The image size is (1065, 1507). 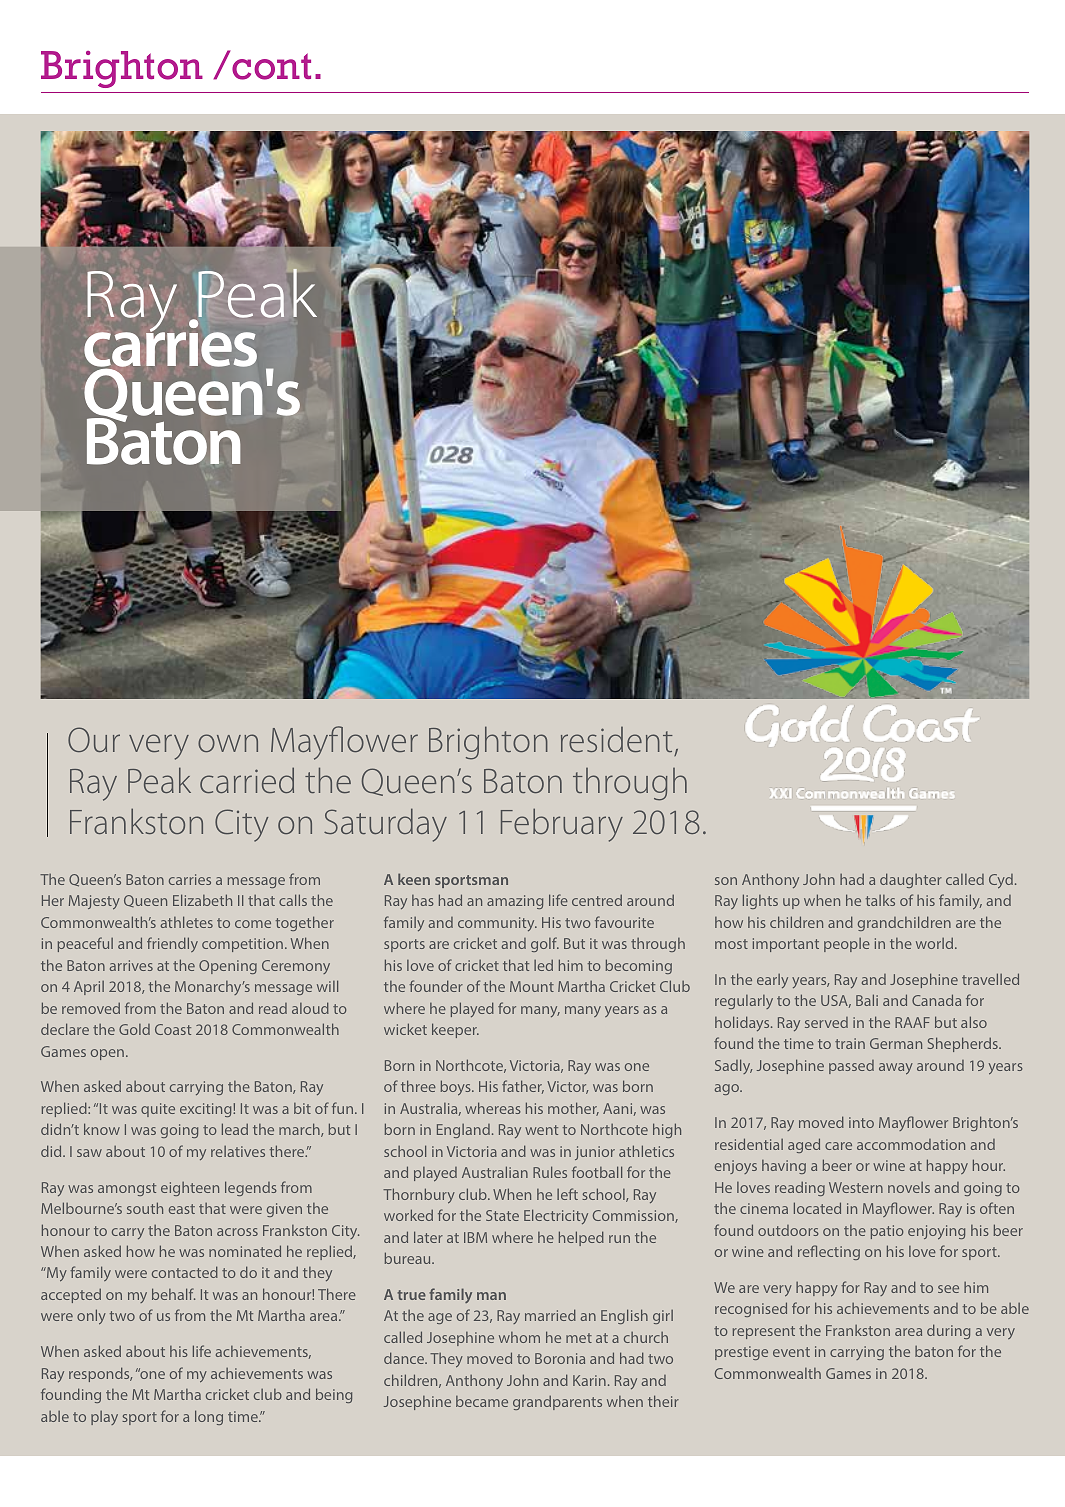 I want to click on quite, so click(x=158, y=1110).
